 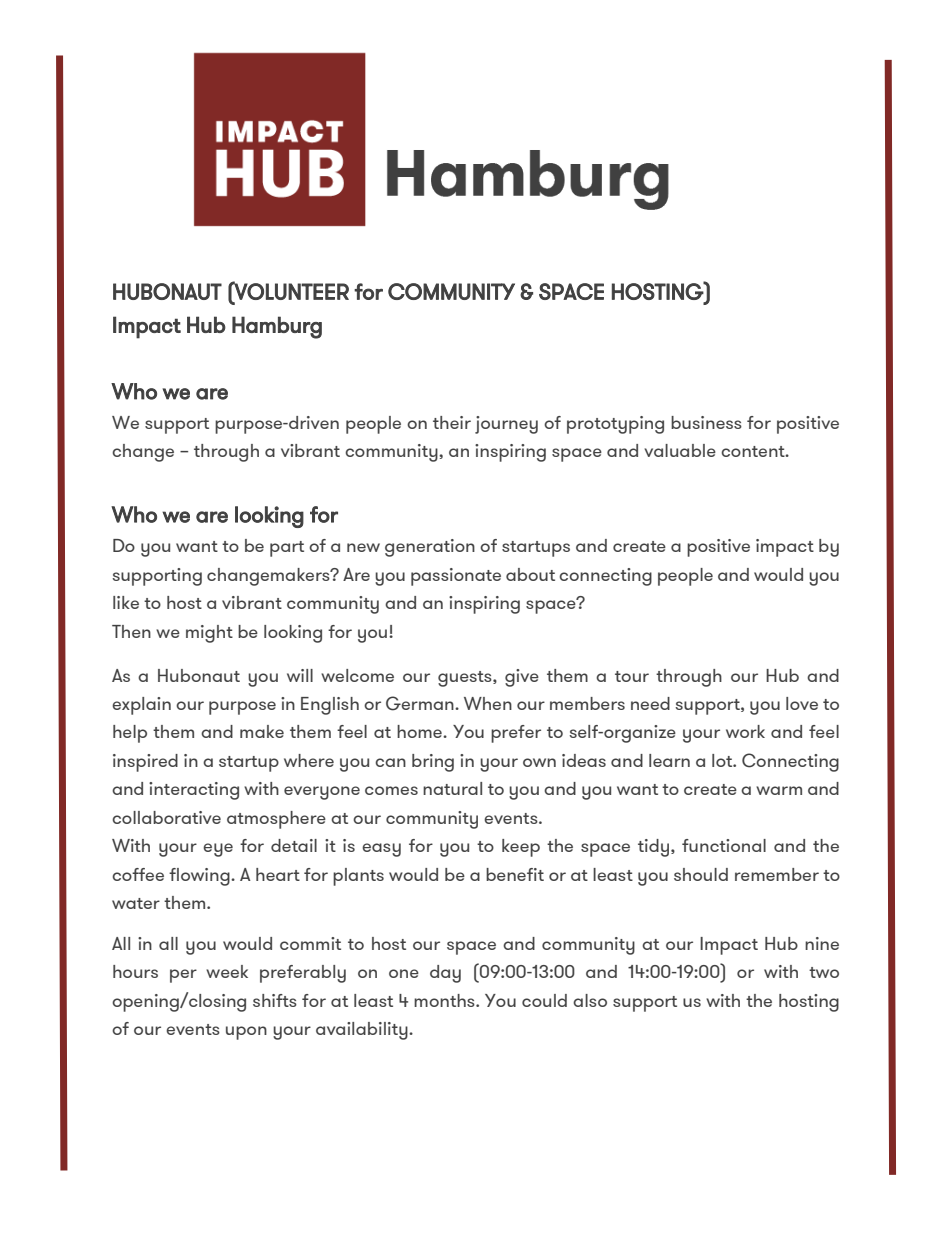 What do you see at coordinates (456, 577) in the image?
I see `passionate` at bounding box center [456, 577].
